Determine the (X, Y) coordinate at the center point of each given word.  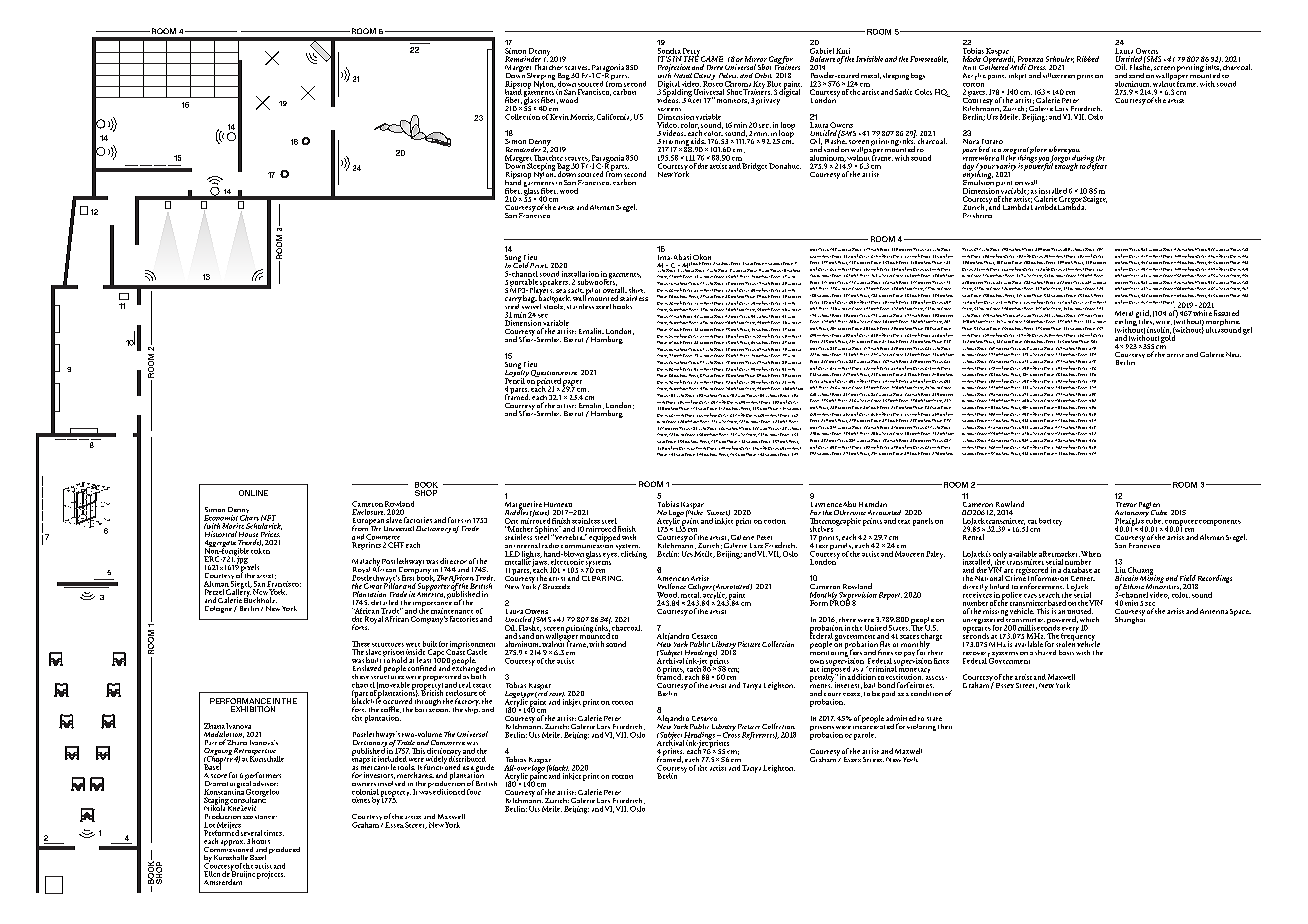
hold (399, 660)
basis (1066, 652)
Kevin (559, 117)
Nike (694, 512)
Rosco (713, 83)
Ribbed (1088, 59)
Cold (521, 264)
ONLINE (253, 493)
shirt (637, 290)
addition (862, 677)
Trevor (1126, 504)
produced (284, 850)
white (1202, 313)
